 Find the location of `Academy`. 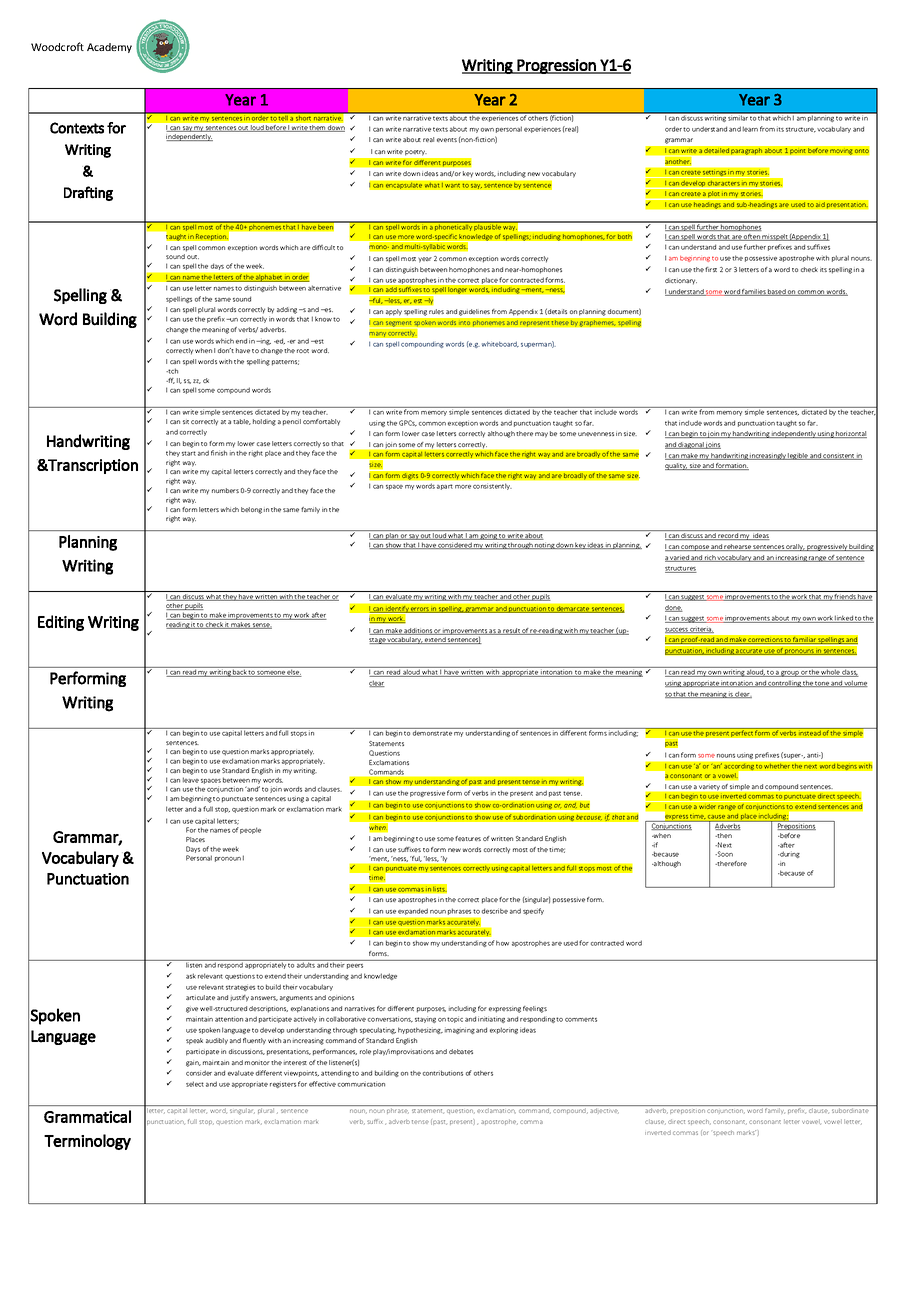

Academy is located at coordinates (109, 48).
